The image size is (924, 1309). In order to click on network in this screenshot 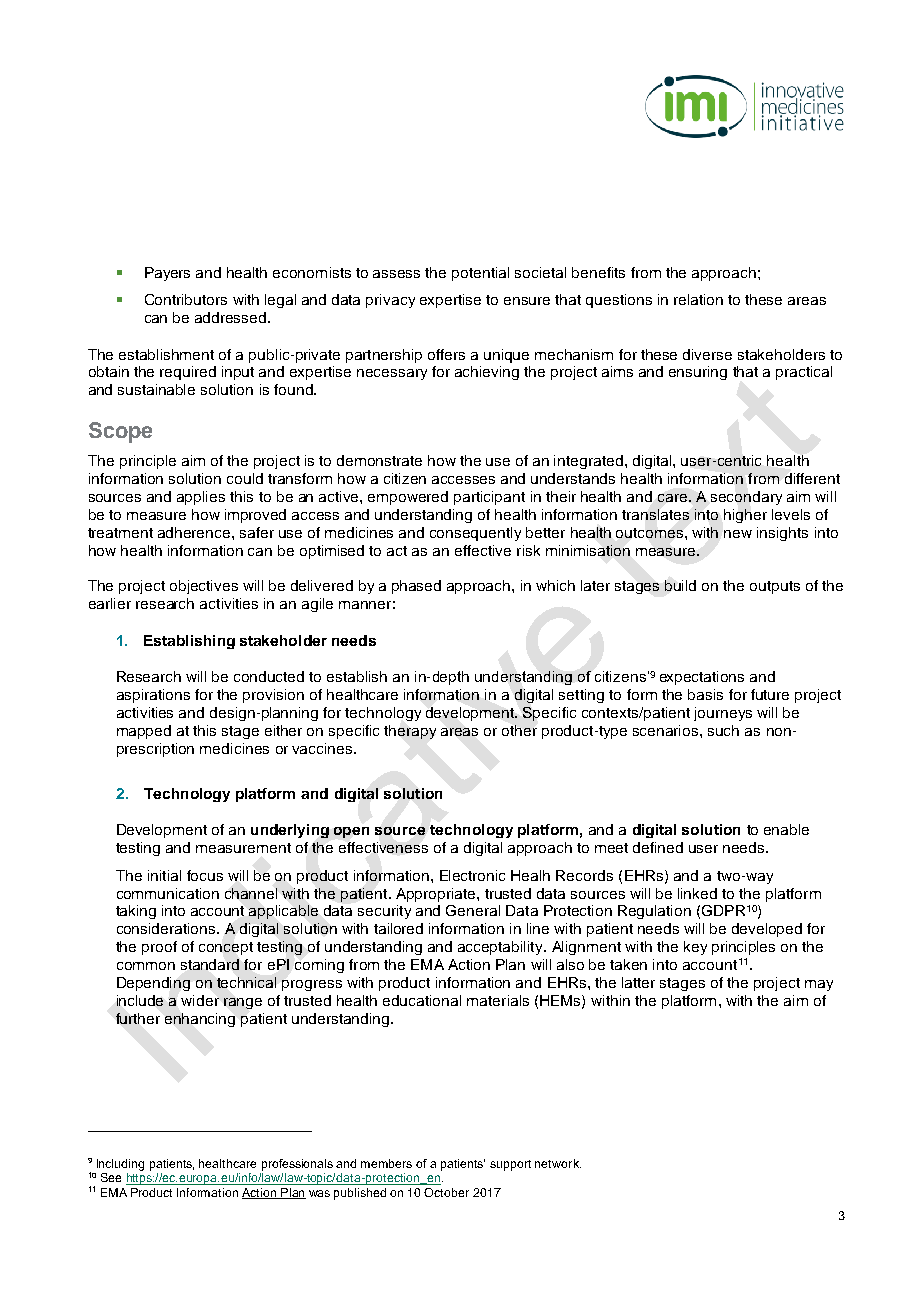, I will do `click(558, 1163)`.
